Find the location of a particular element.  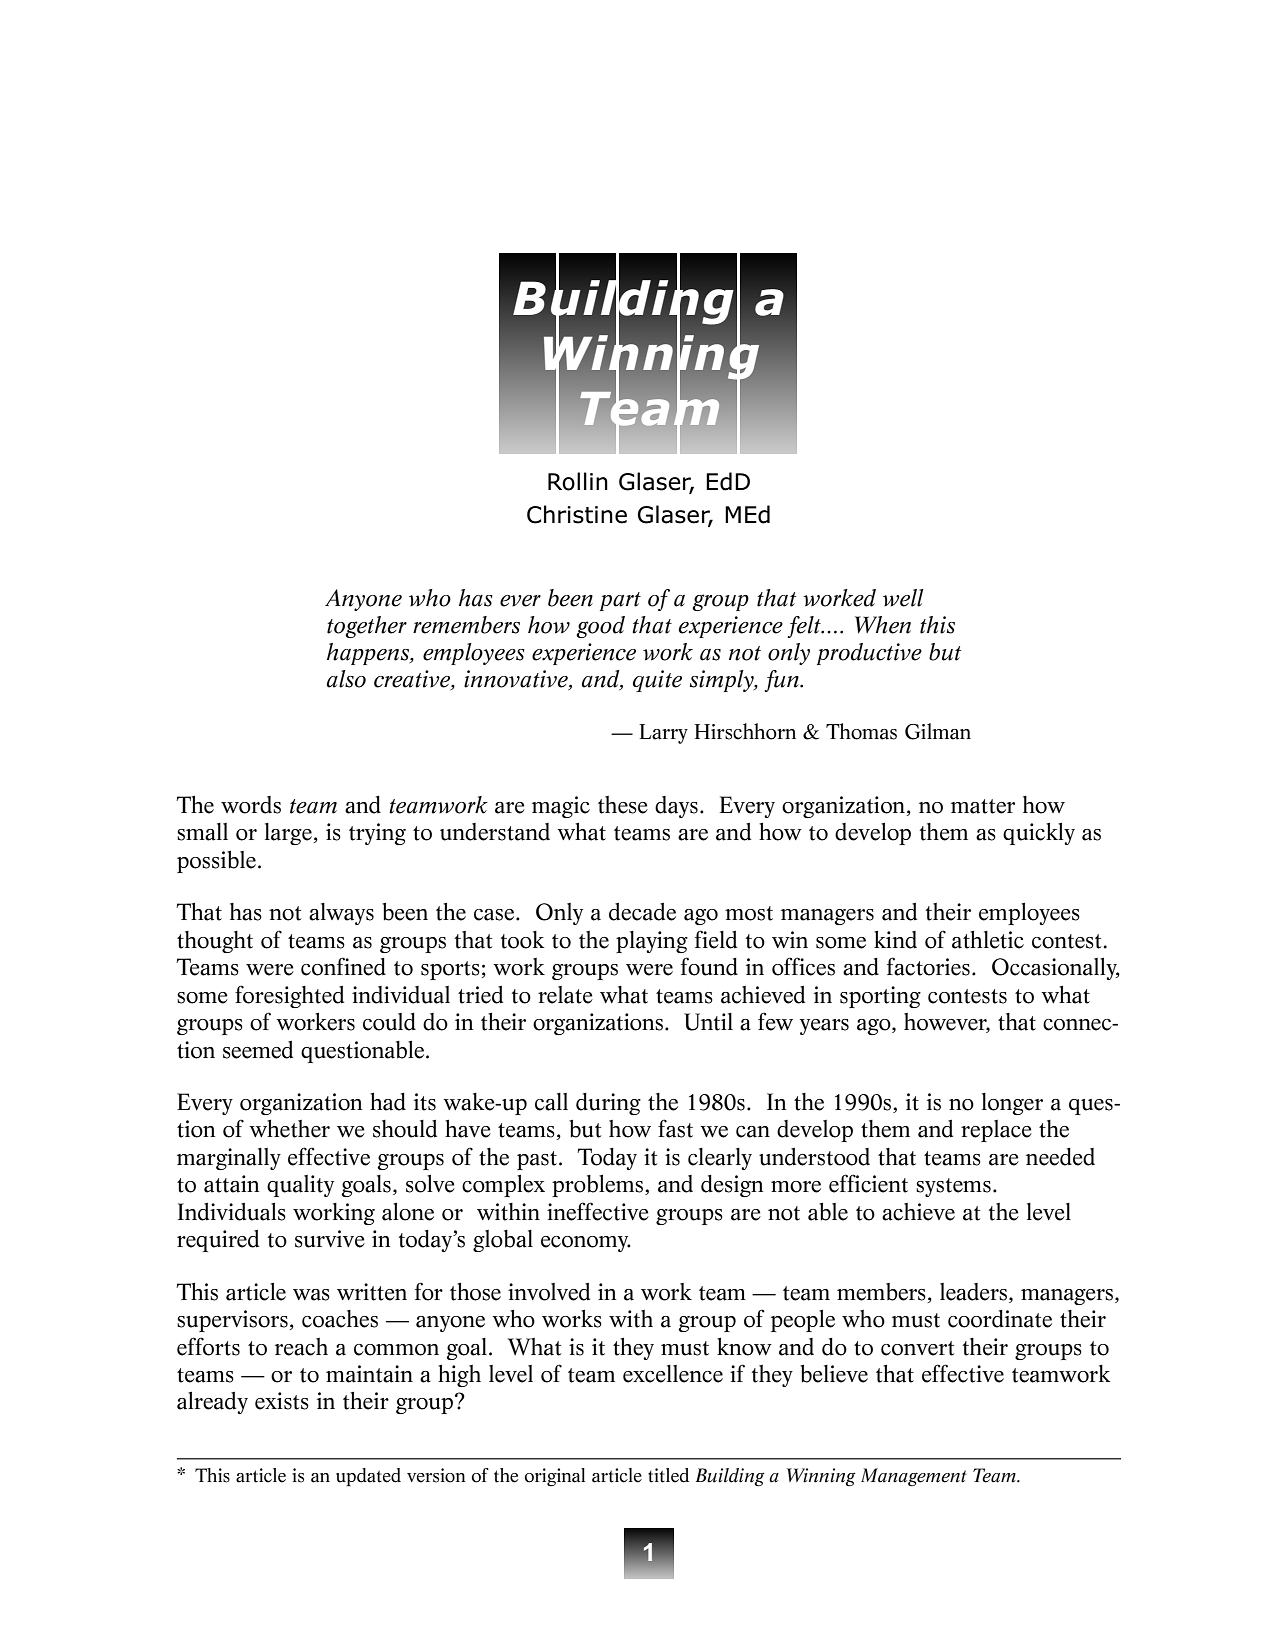

together is located at coordinates (367, 627).
